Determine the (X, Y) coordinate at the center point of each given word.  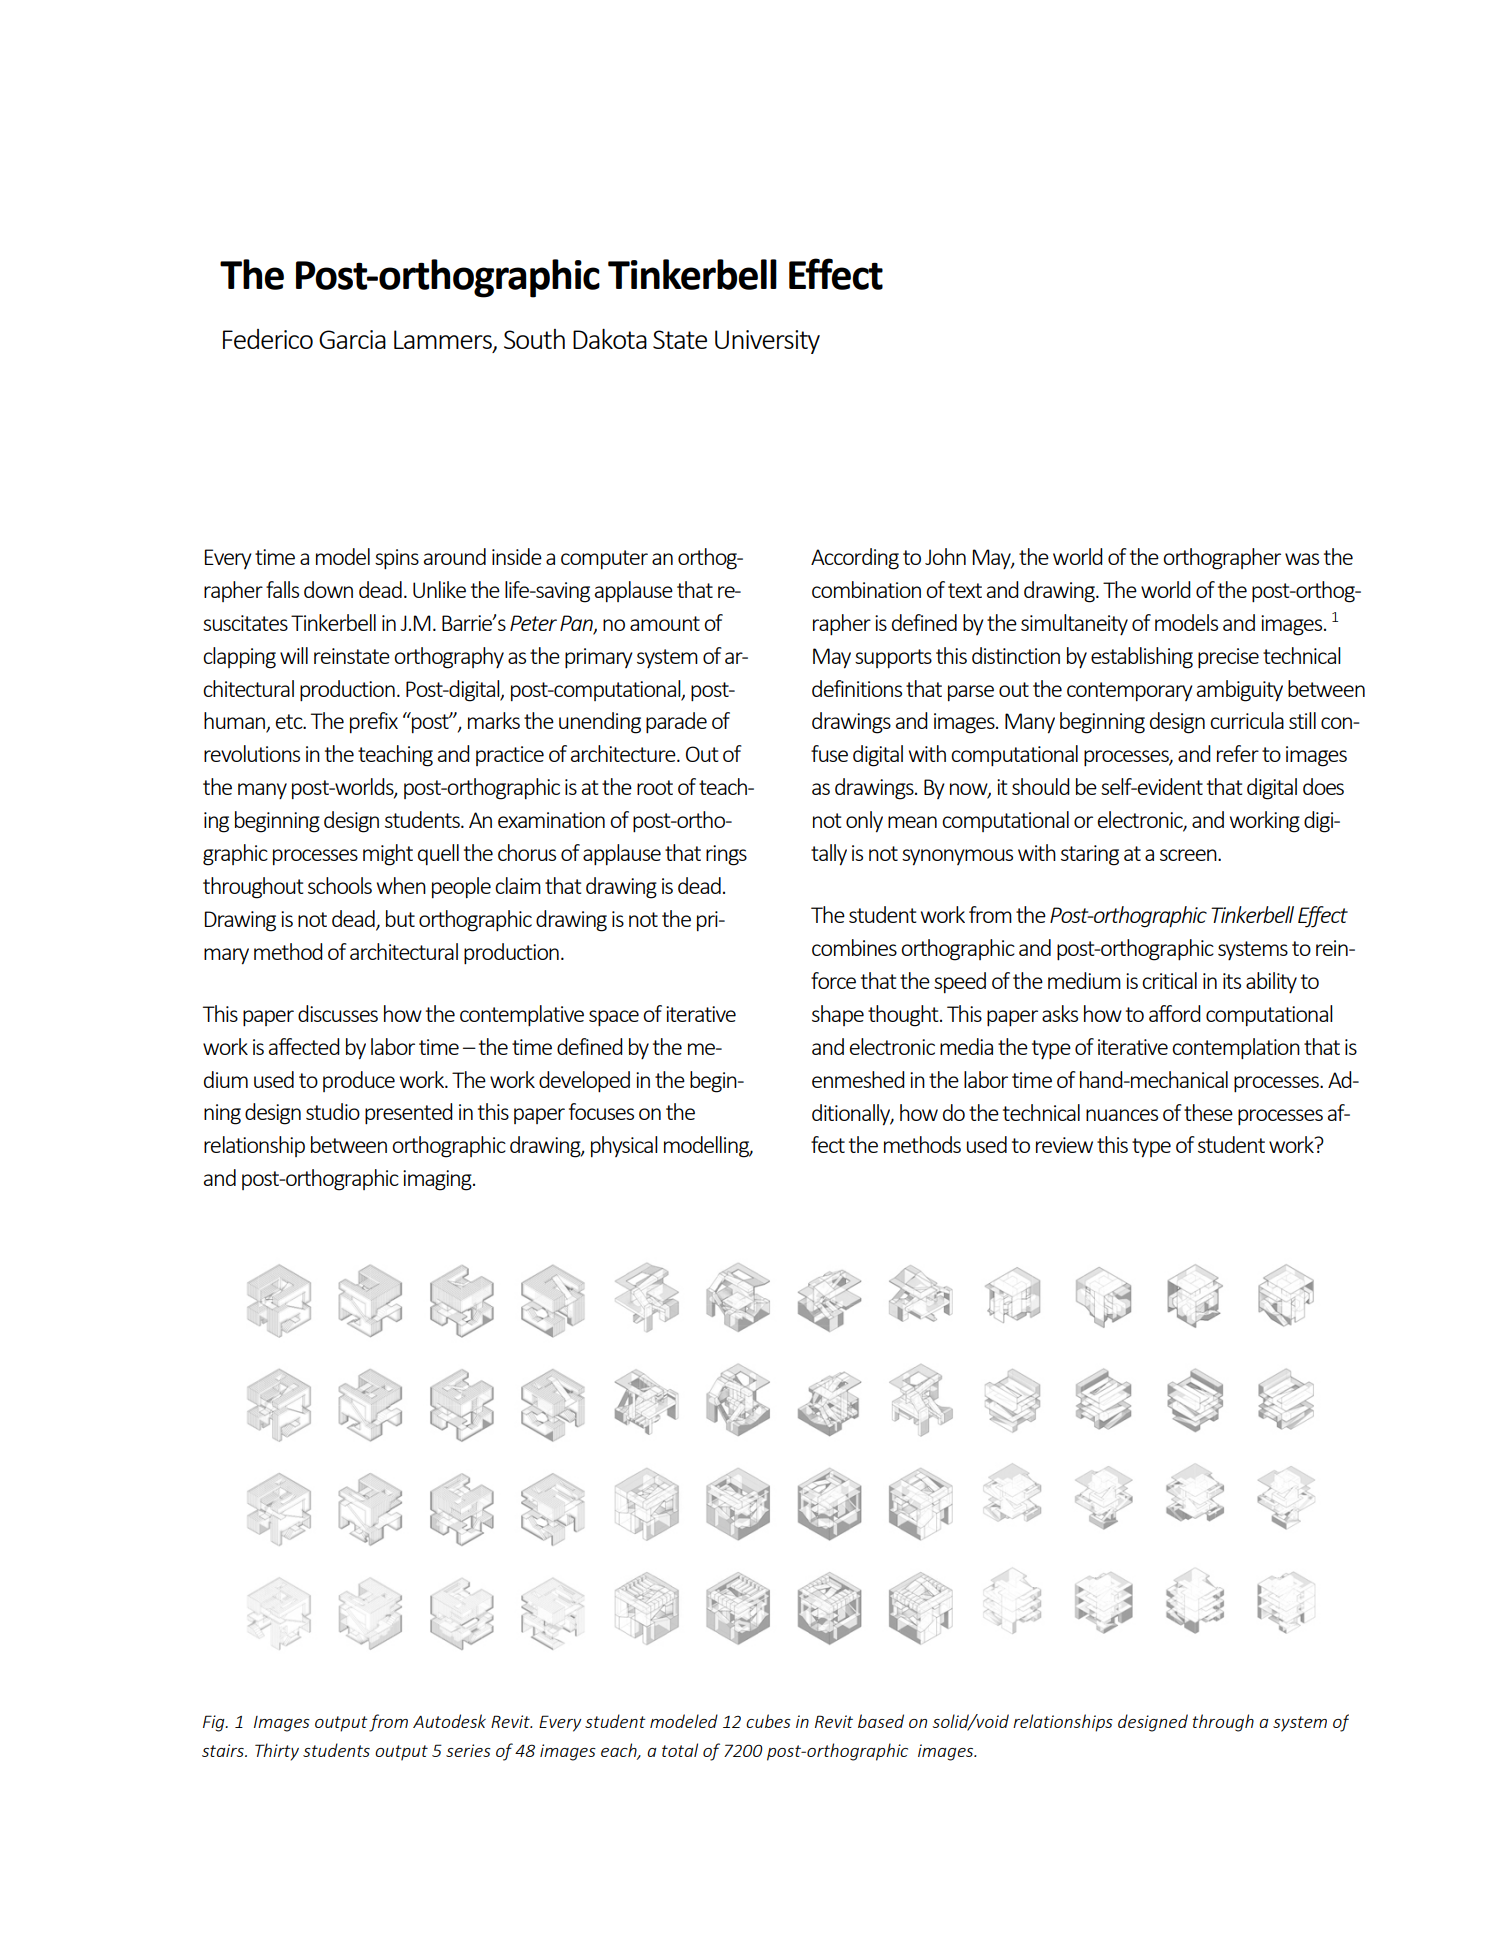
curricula (1247, 720)
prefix (374, 722)
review (1064, 1145)
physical (624, 1146)
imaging (438, 1180)
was (1302, 559)
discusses (338, 1013)
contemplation (1236, 1049)
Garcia (352, 339)
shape (838, 1015)
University (767, 342)
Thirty (277, 1752)
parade (676, 723)
